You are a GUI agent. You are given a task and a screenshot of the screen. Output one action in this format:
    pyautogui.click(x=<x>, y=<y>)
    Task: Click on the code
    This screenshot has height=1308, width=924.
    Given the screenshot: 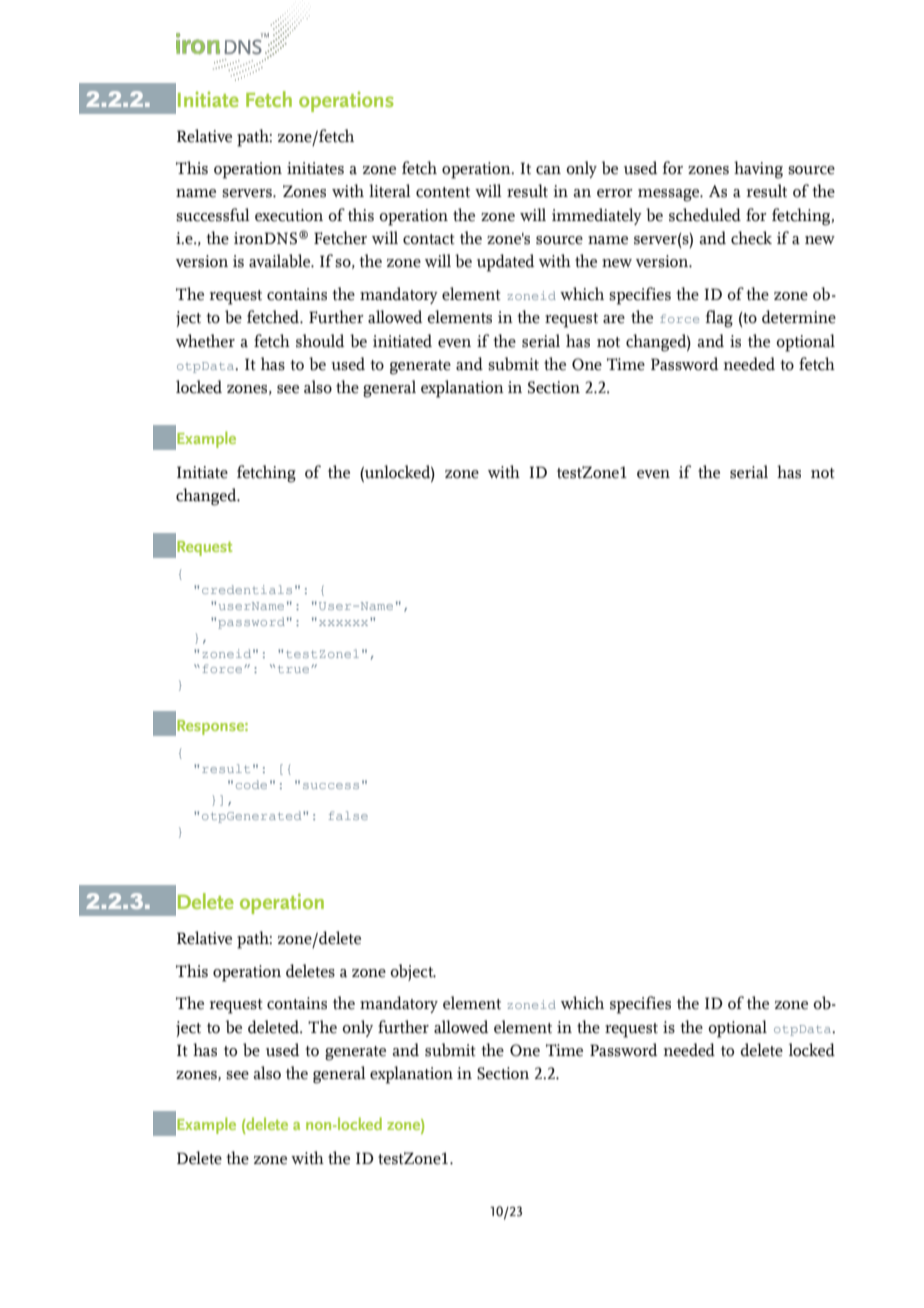 What is the action you would take?
    pyautogui.click(x=251, y=784)
